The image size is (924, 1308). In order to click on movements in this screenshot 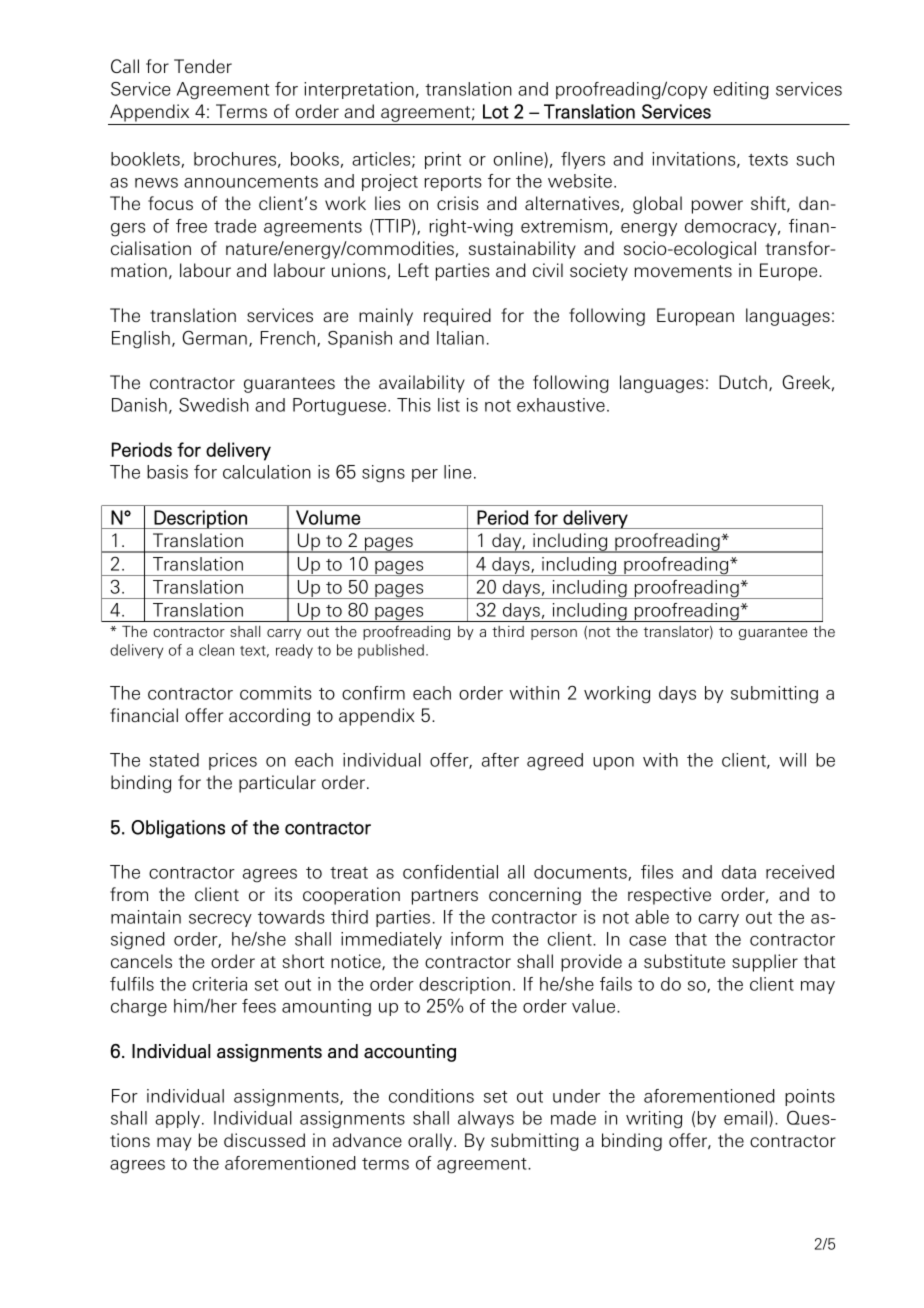, I will do `click(683, 271)`.
